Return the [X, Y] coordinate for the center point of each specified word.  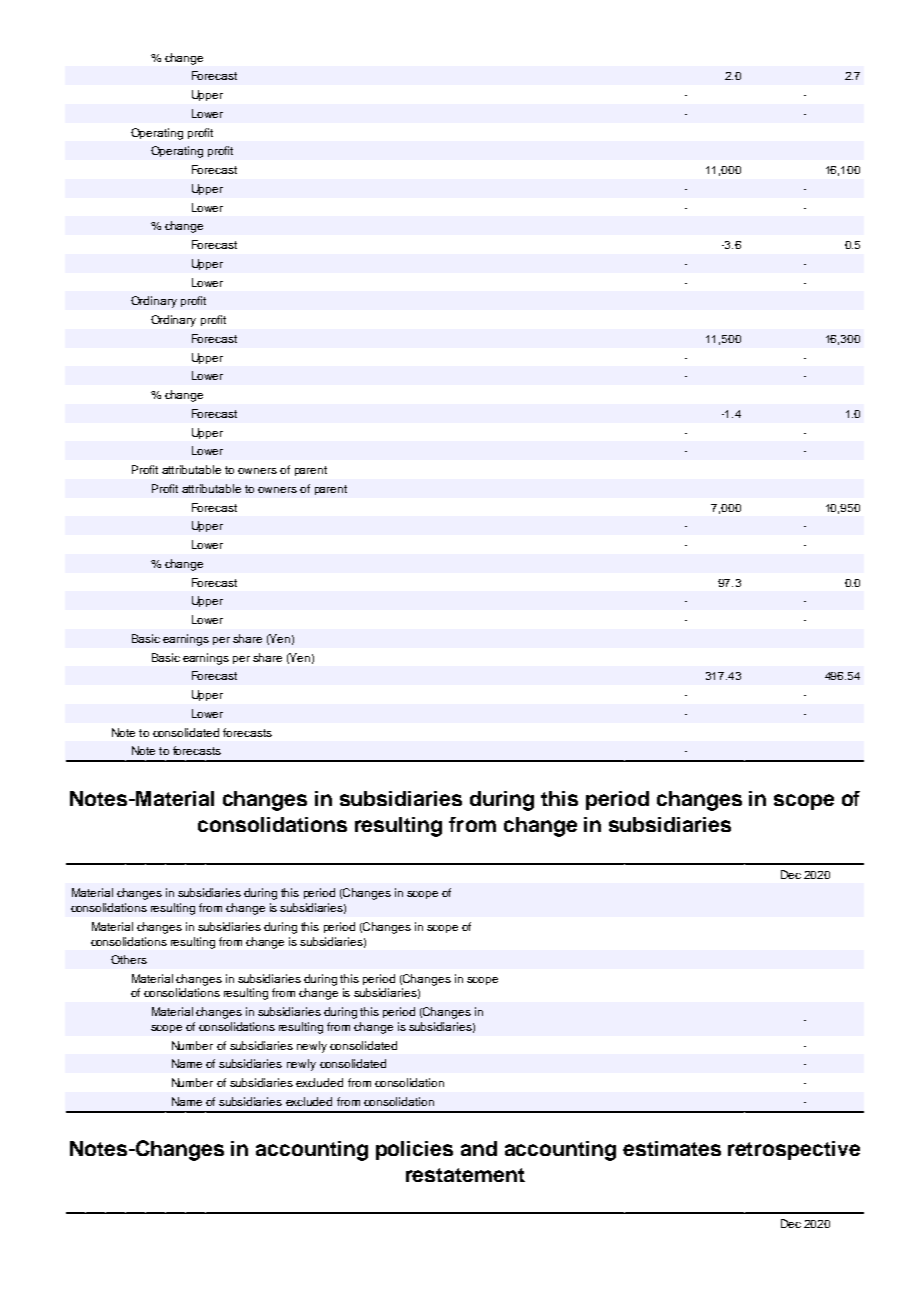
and [479, 1148]
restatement [465, 1175]
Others [129, 959]
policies [414, 1150]
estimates [672, 1148]
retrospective [794, 1150]
